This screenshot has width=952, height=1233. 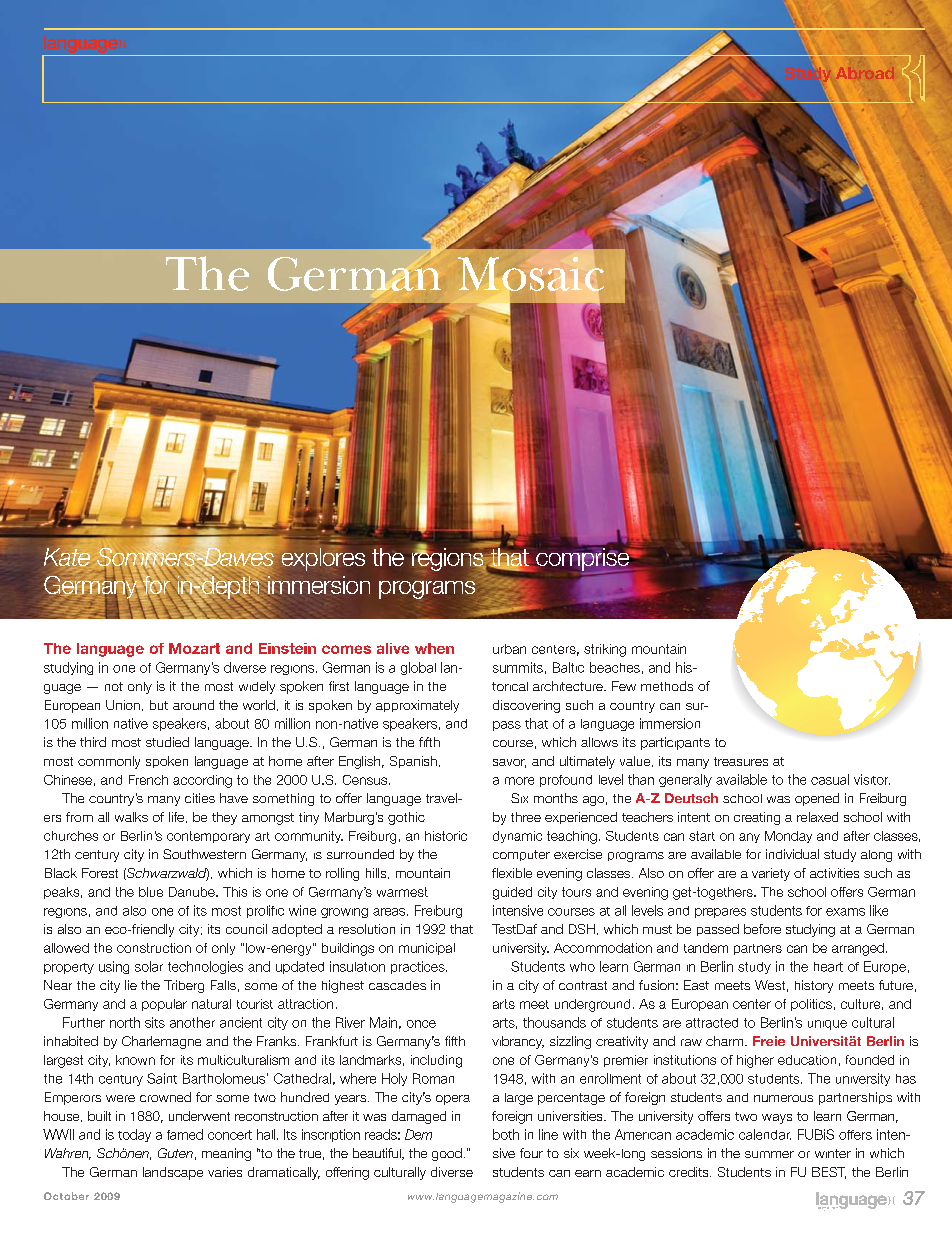 What do you see at coordinates (162, 1078) in the screenshot?
I see `Saint` at bounding box center [162, 1078].
